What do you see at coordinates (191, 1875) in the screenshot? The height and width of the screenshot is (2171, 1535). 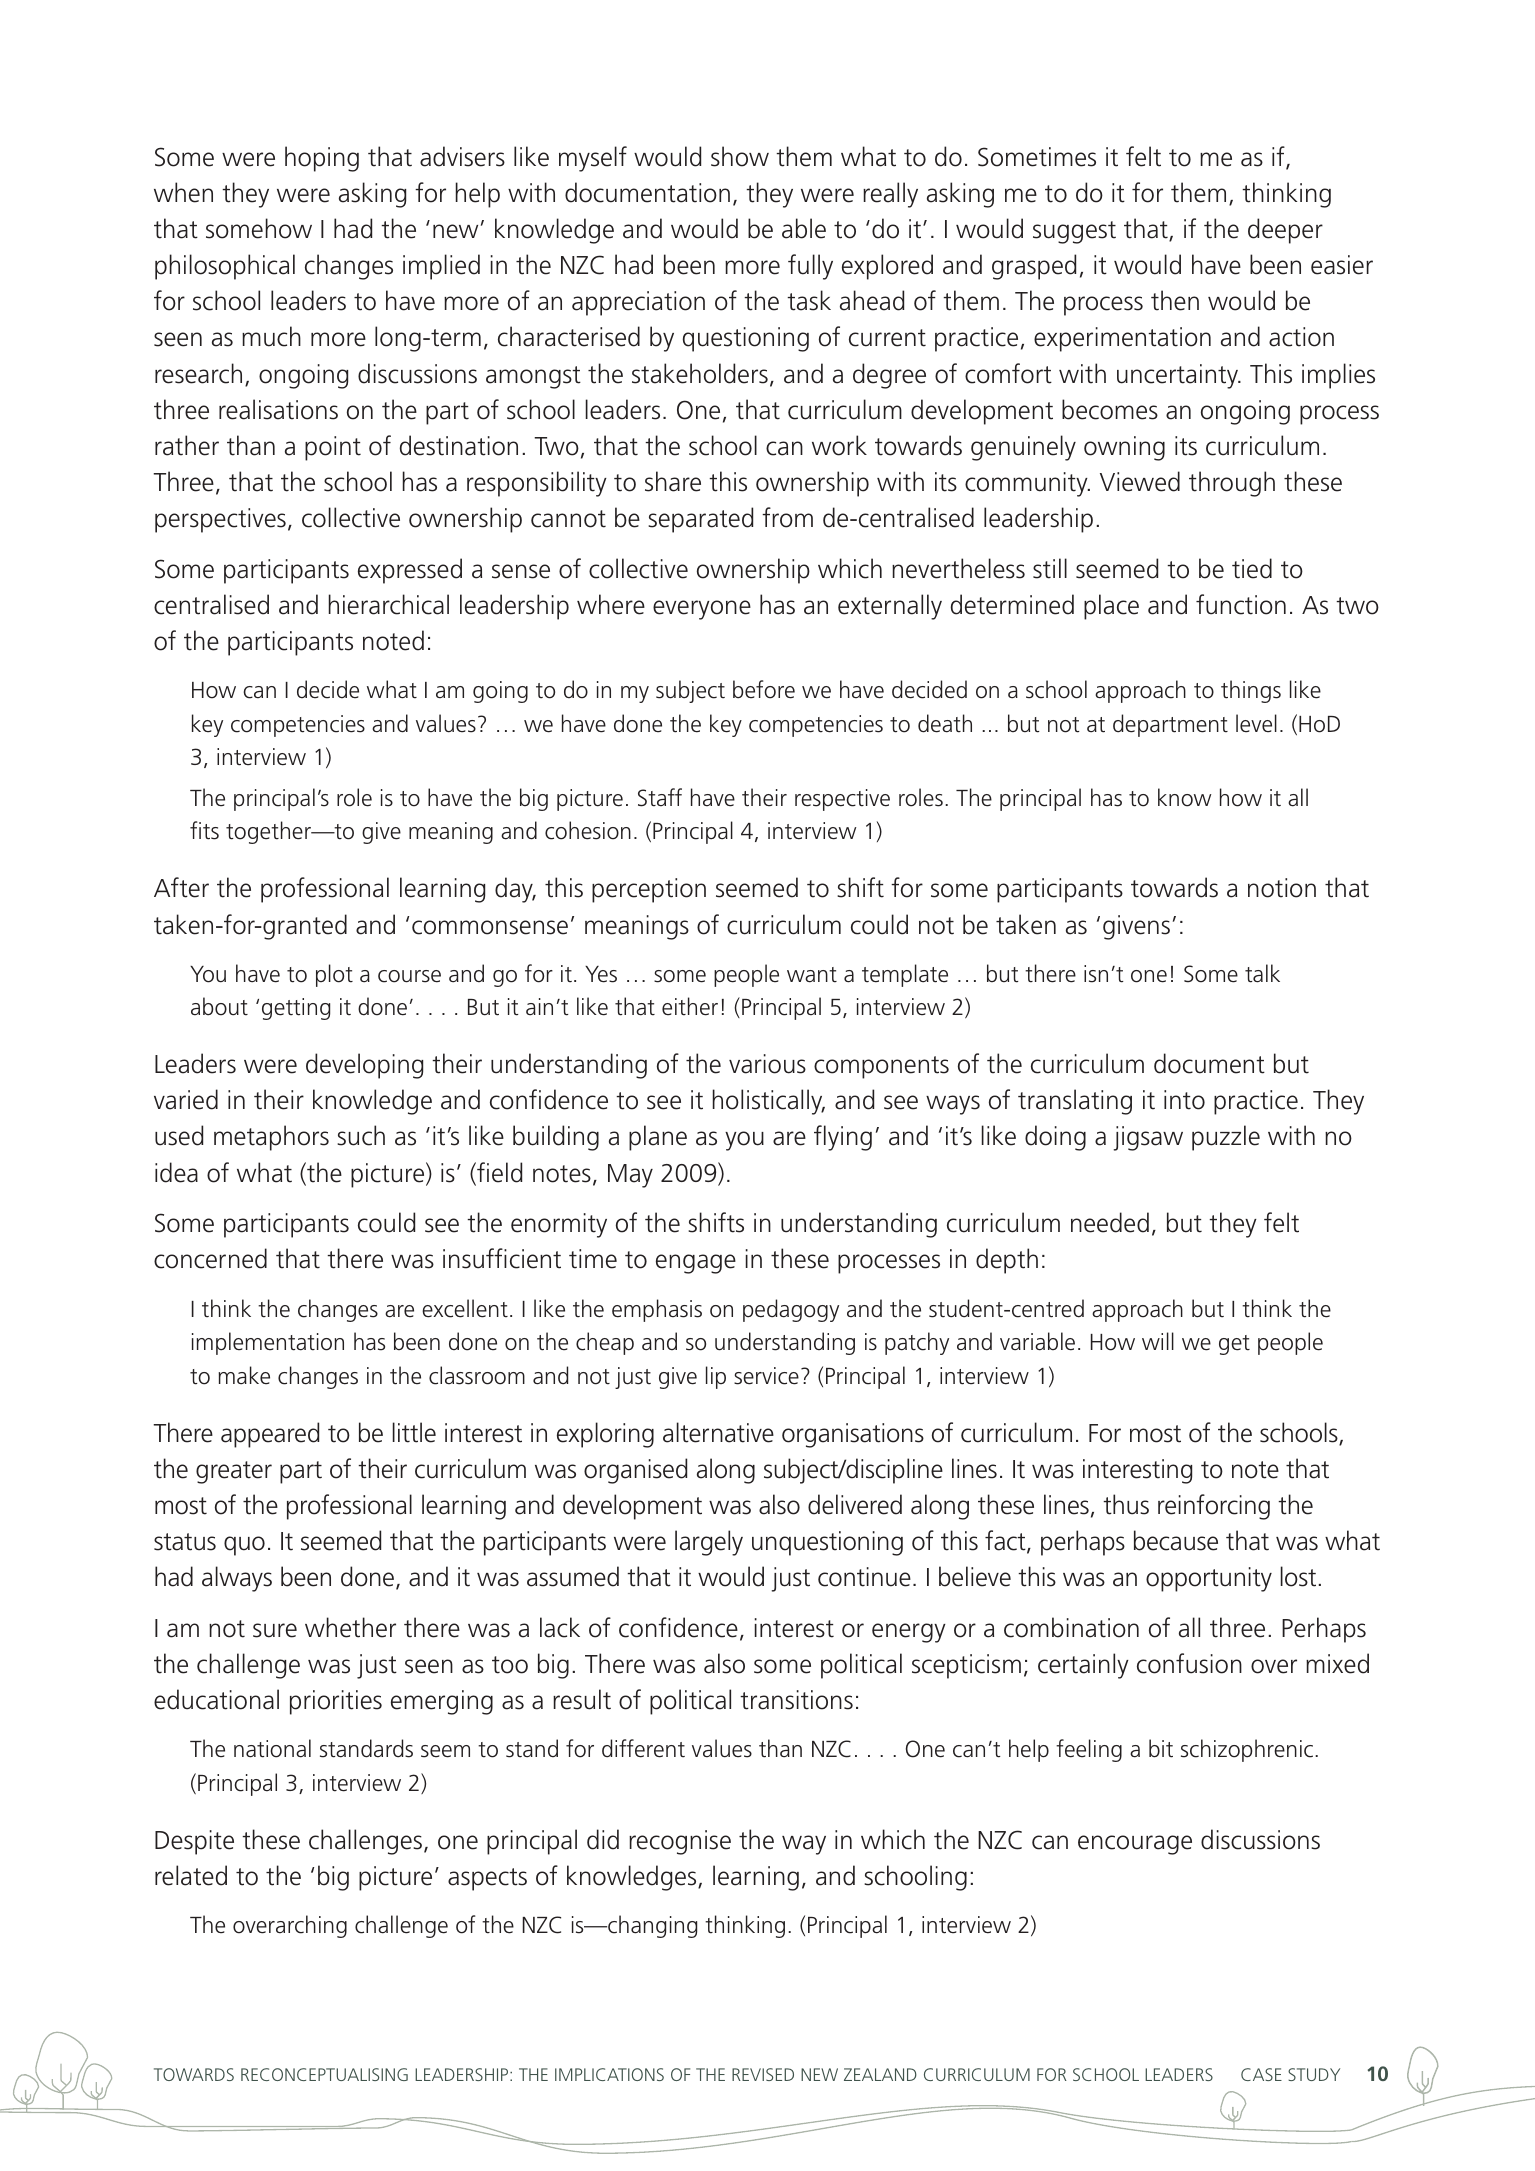 I see `related` at bounding box center [191, 1875].
